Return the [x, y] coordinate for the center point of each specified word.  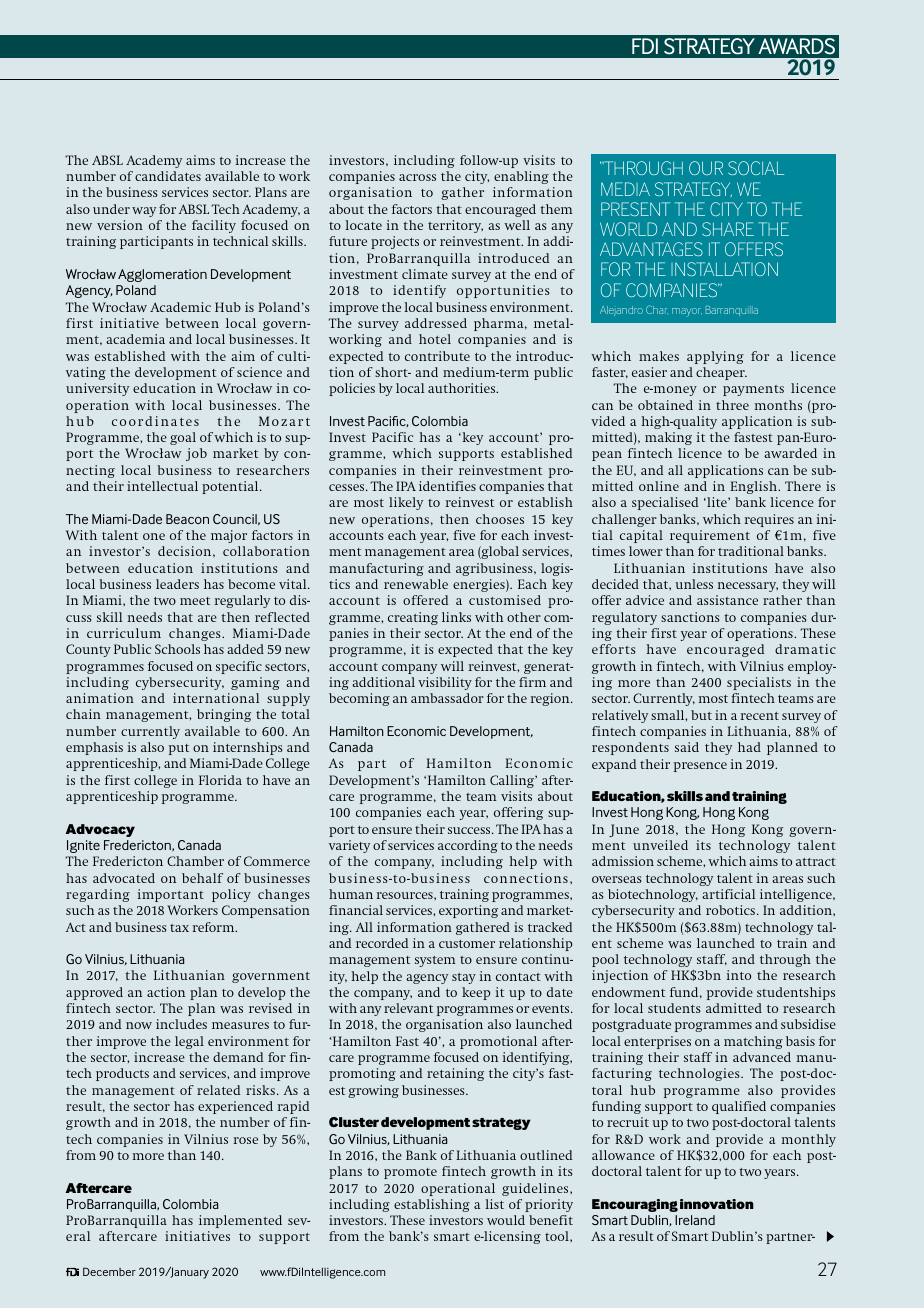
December [109, 1271]
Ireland [695, 1220]
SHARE [728, 229]
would [506, 1220]
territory [455, 226]
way [144, 212]
